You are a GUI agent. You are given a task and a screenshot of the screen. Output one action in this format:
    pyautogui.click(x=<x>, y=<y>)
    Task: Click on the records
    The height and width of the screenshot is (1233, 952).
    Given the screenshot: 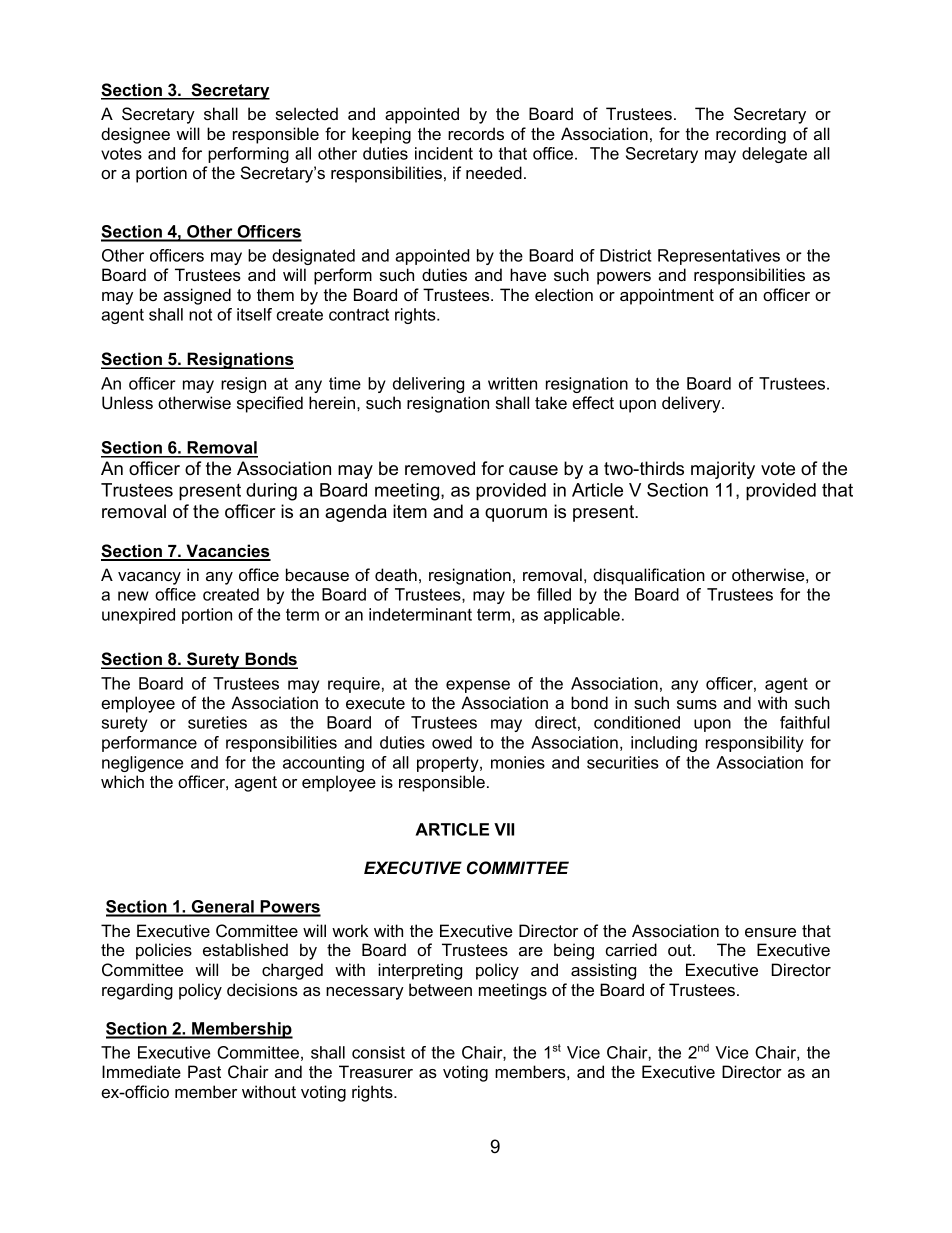 What is the action you would take?
    pyautogui.click(x=476, y=133)
